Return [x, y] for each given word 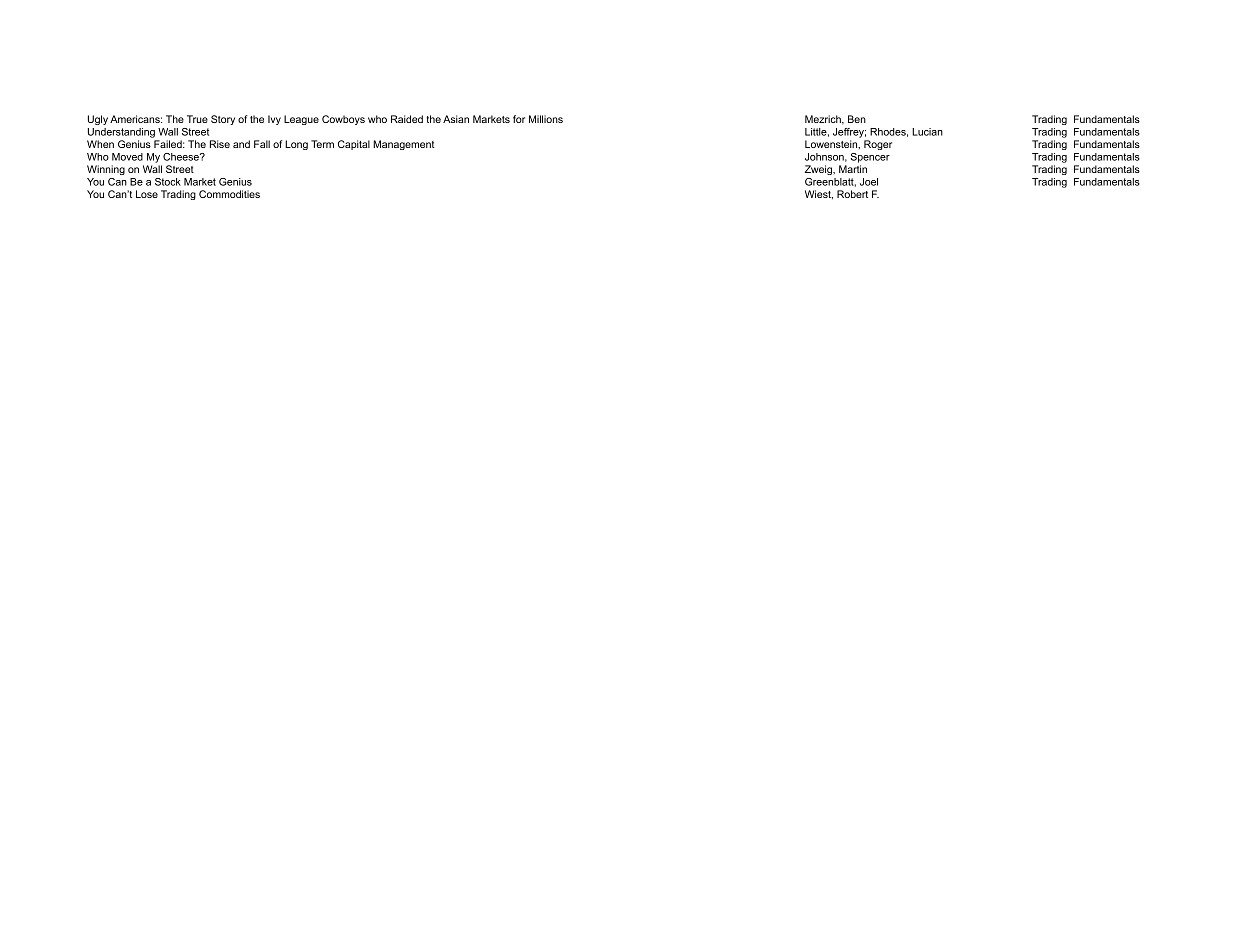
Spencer [870, 158]
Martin [853, 169]
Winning [106, 170]
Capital [354, 145]
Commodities [229, 194]
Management [404, 145]
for [519, 119]
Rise [220, 144]
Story [223, 120]
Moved [127, 157]
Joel [869, 182]
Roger [878, 145]
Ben [857, 119]
